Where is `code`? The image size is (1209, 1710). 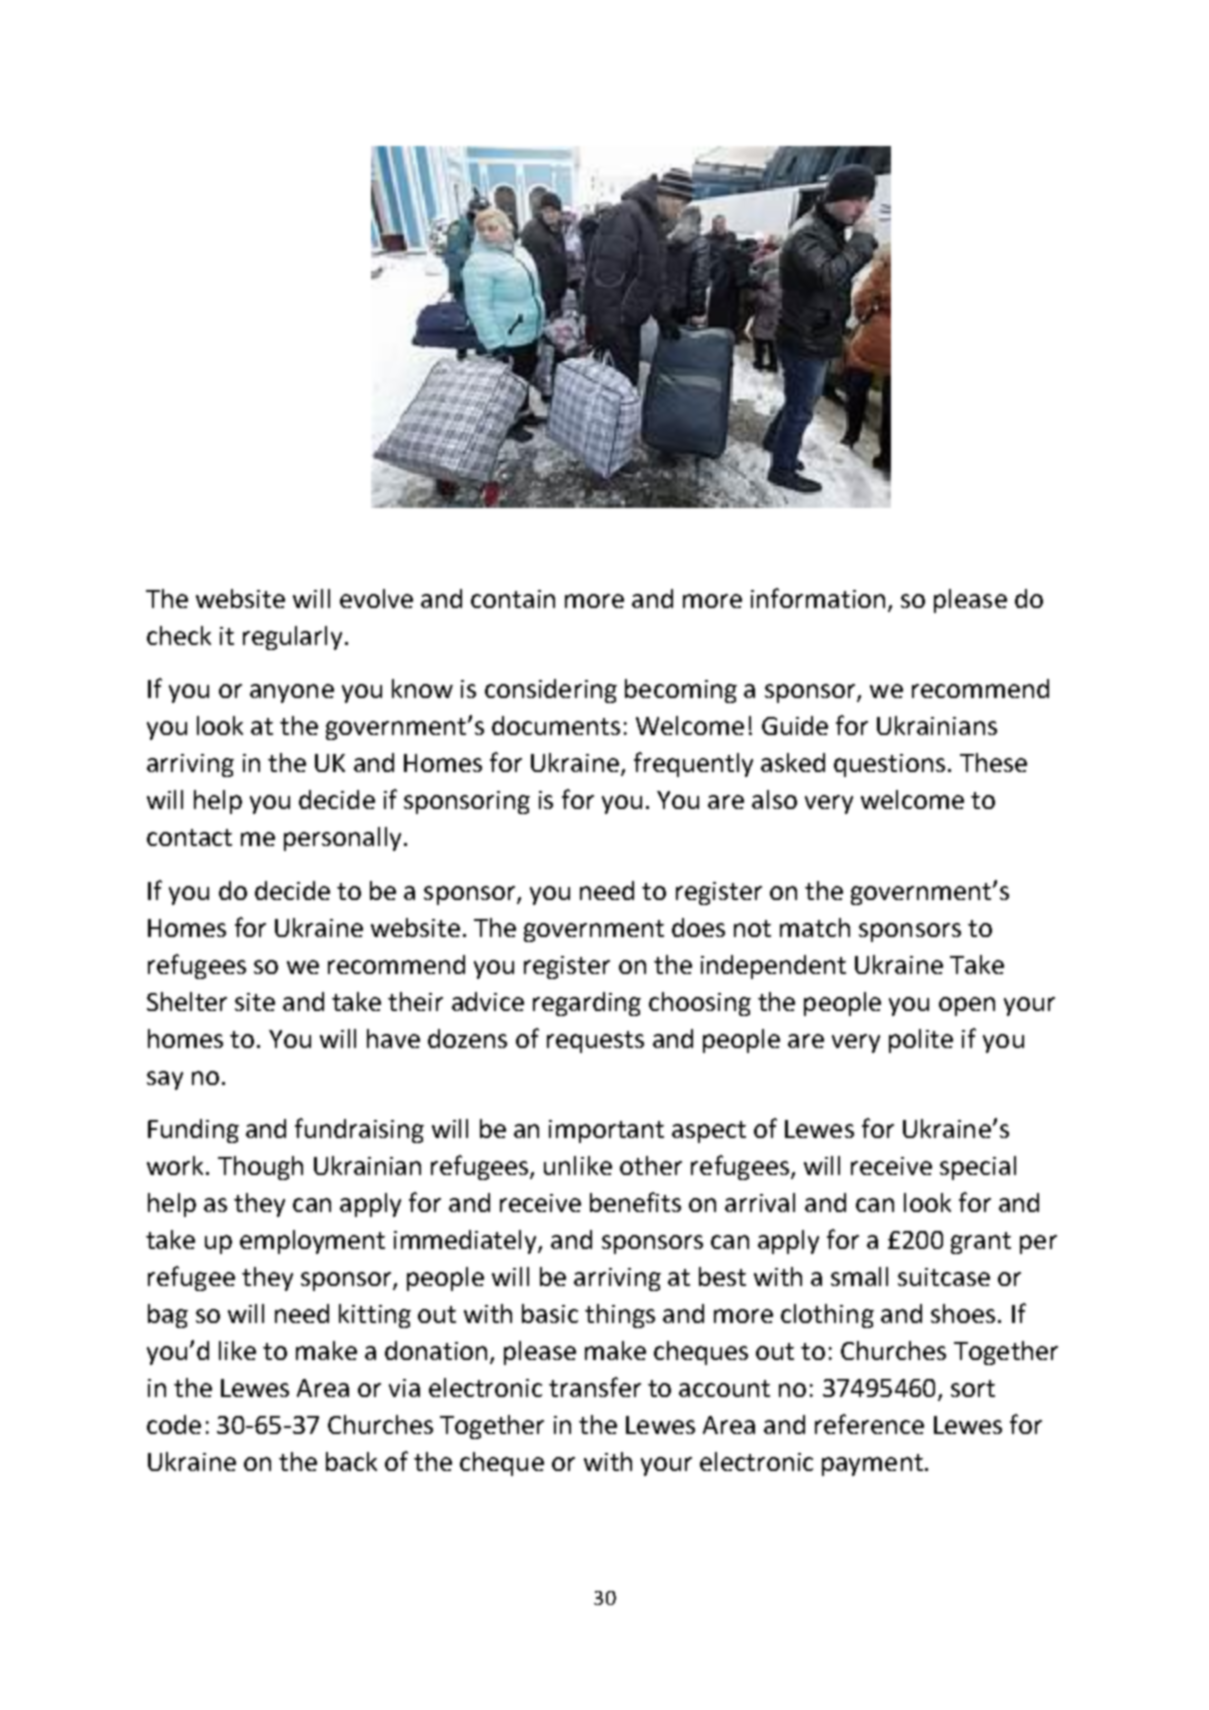 code is located at coordinates (174, 1424).
